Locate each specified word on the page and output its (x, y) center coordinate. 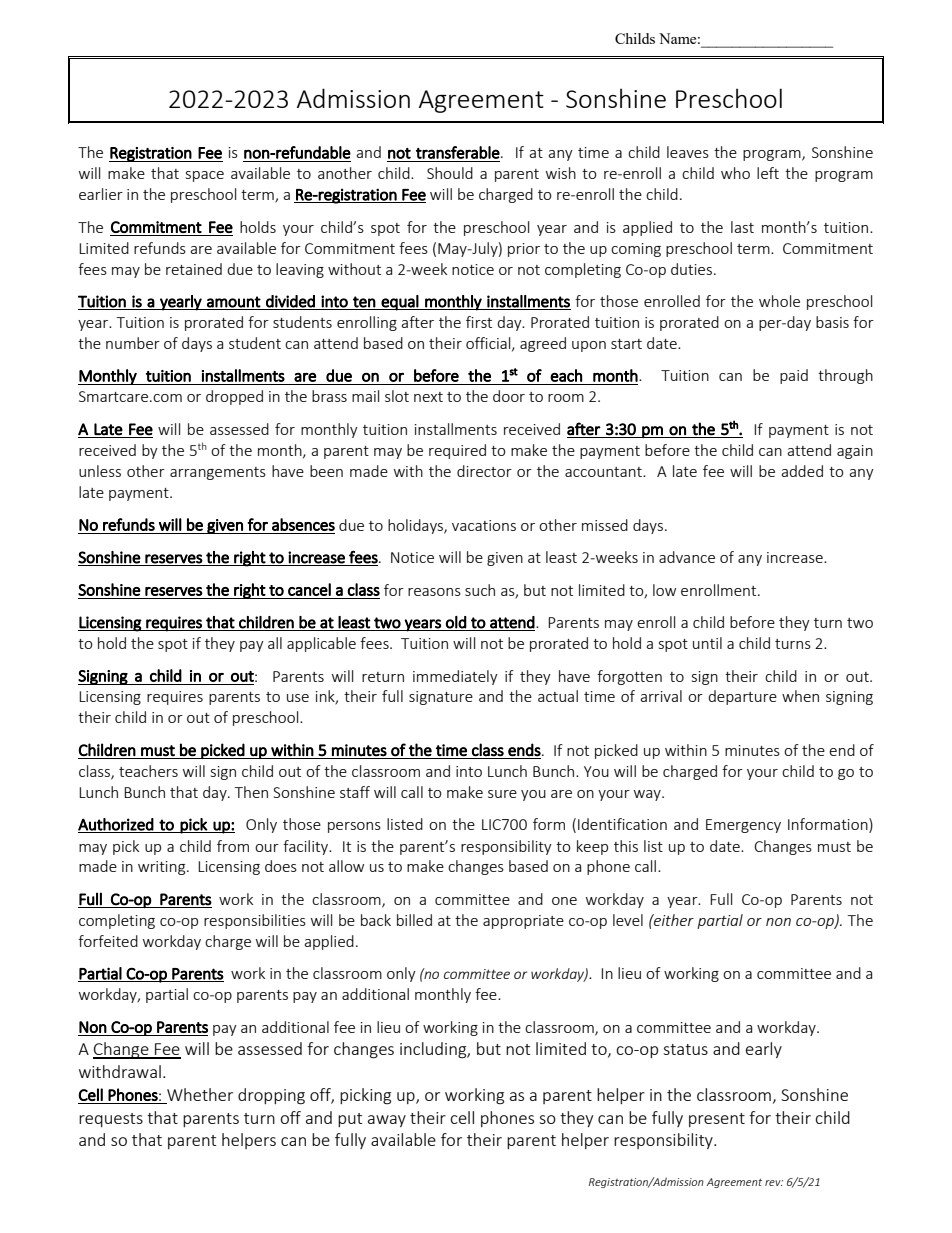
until (707, 643)
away (387, 1121)
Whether (200, 1094)
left (768, 173)
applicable (321, 644)
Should (450, 173)
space (205, 176)
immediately (455, 677)
